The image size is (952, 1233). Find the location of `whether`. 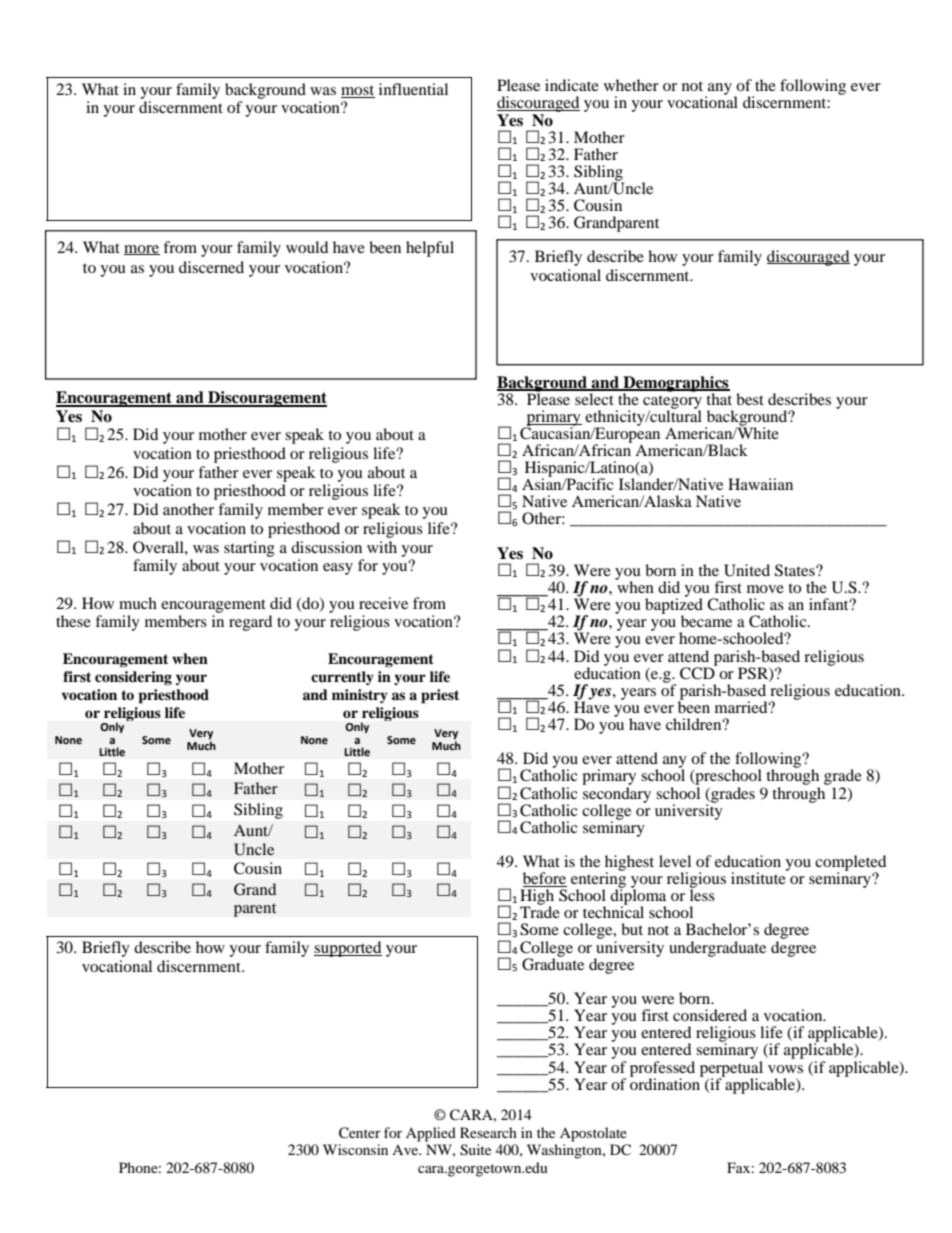

whether is located at coordinates (631, 85).
